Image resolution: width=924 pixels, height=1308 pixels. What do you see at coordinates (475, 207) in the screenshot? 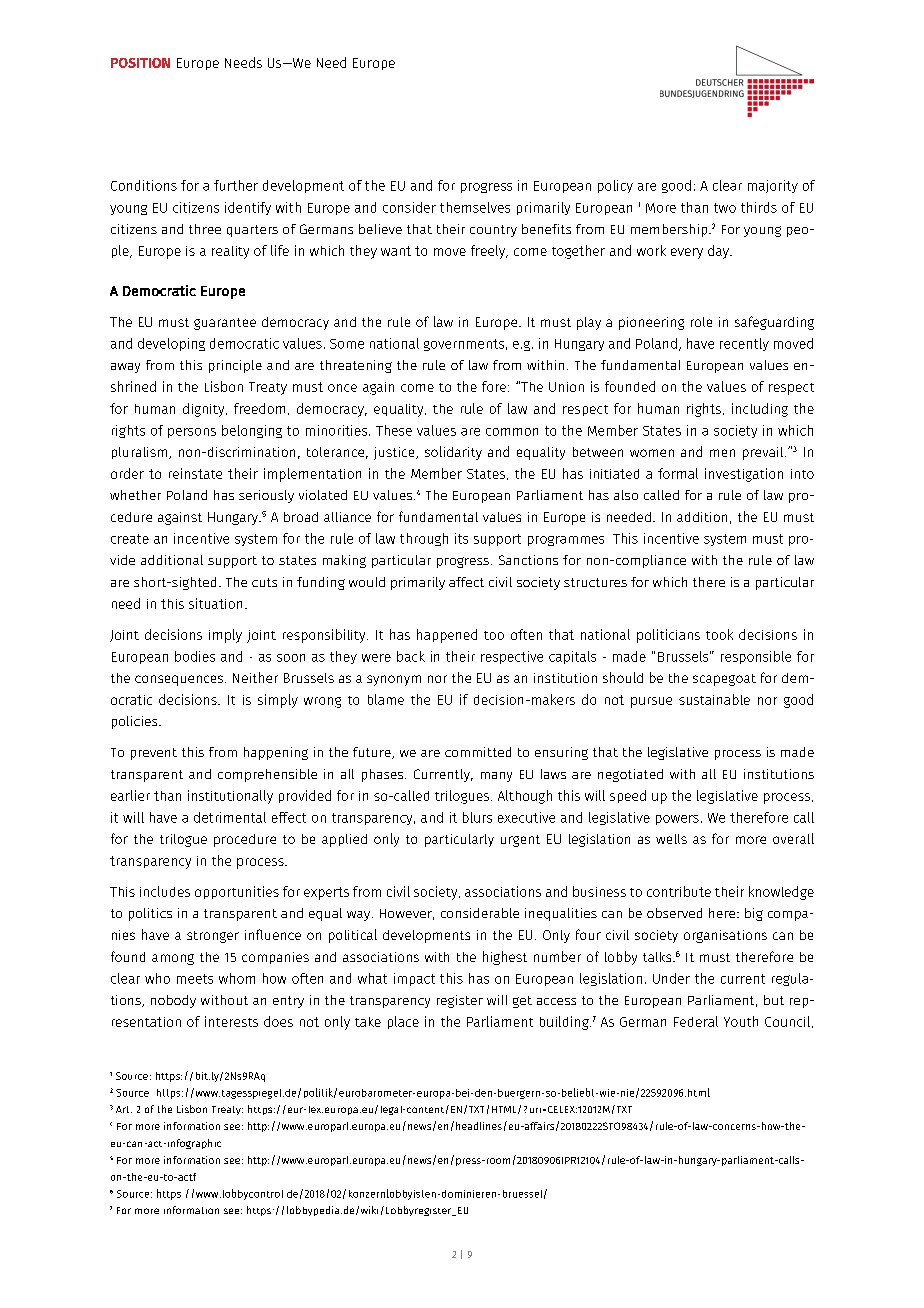
I see `themselves` at bounding box center [475, 207].
